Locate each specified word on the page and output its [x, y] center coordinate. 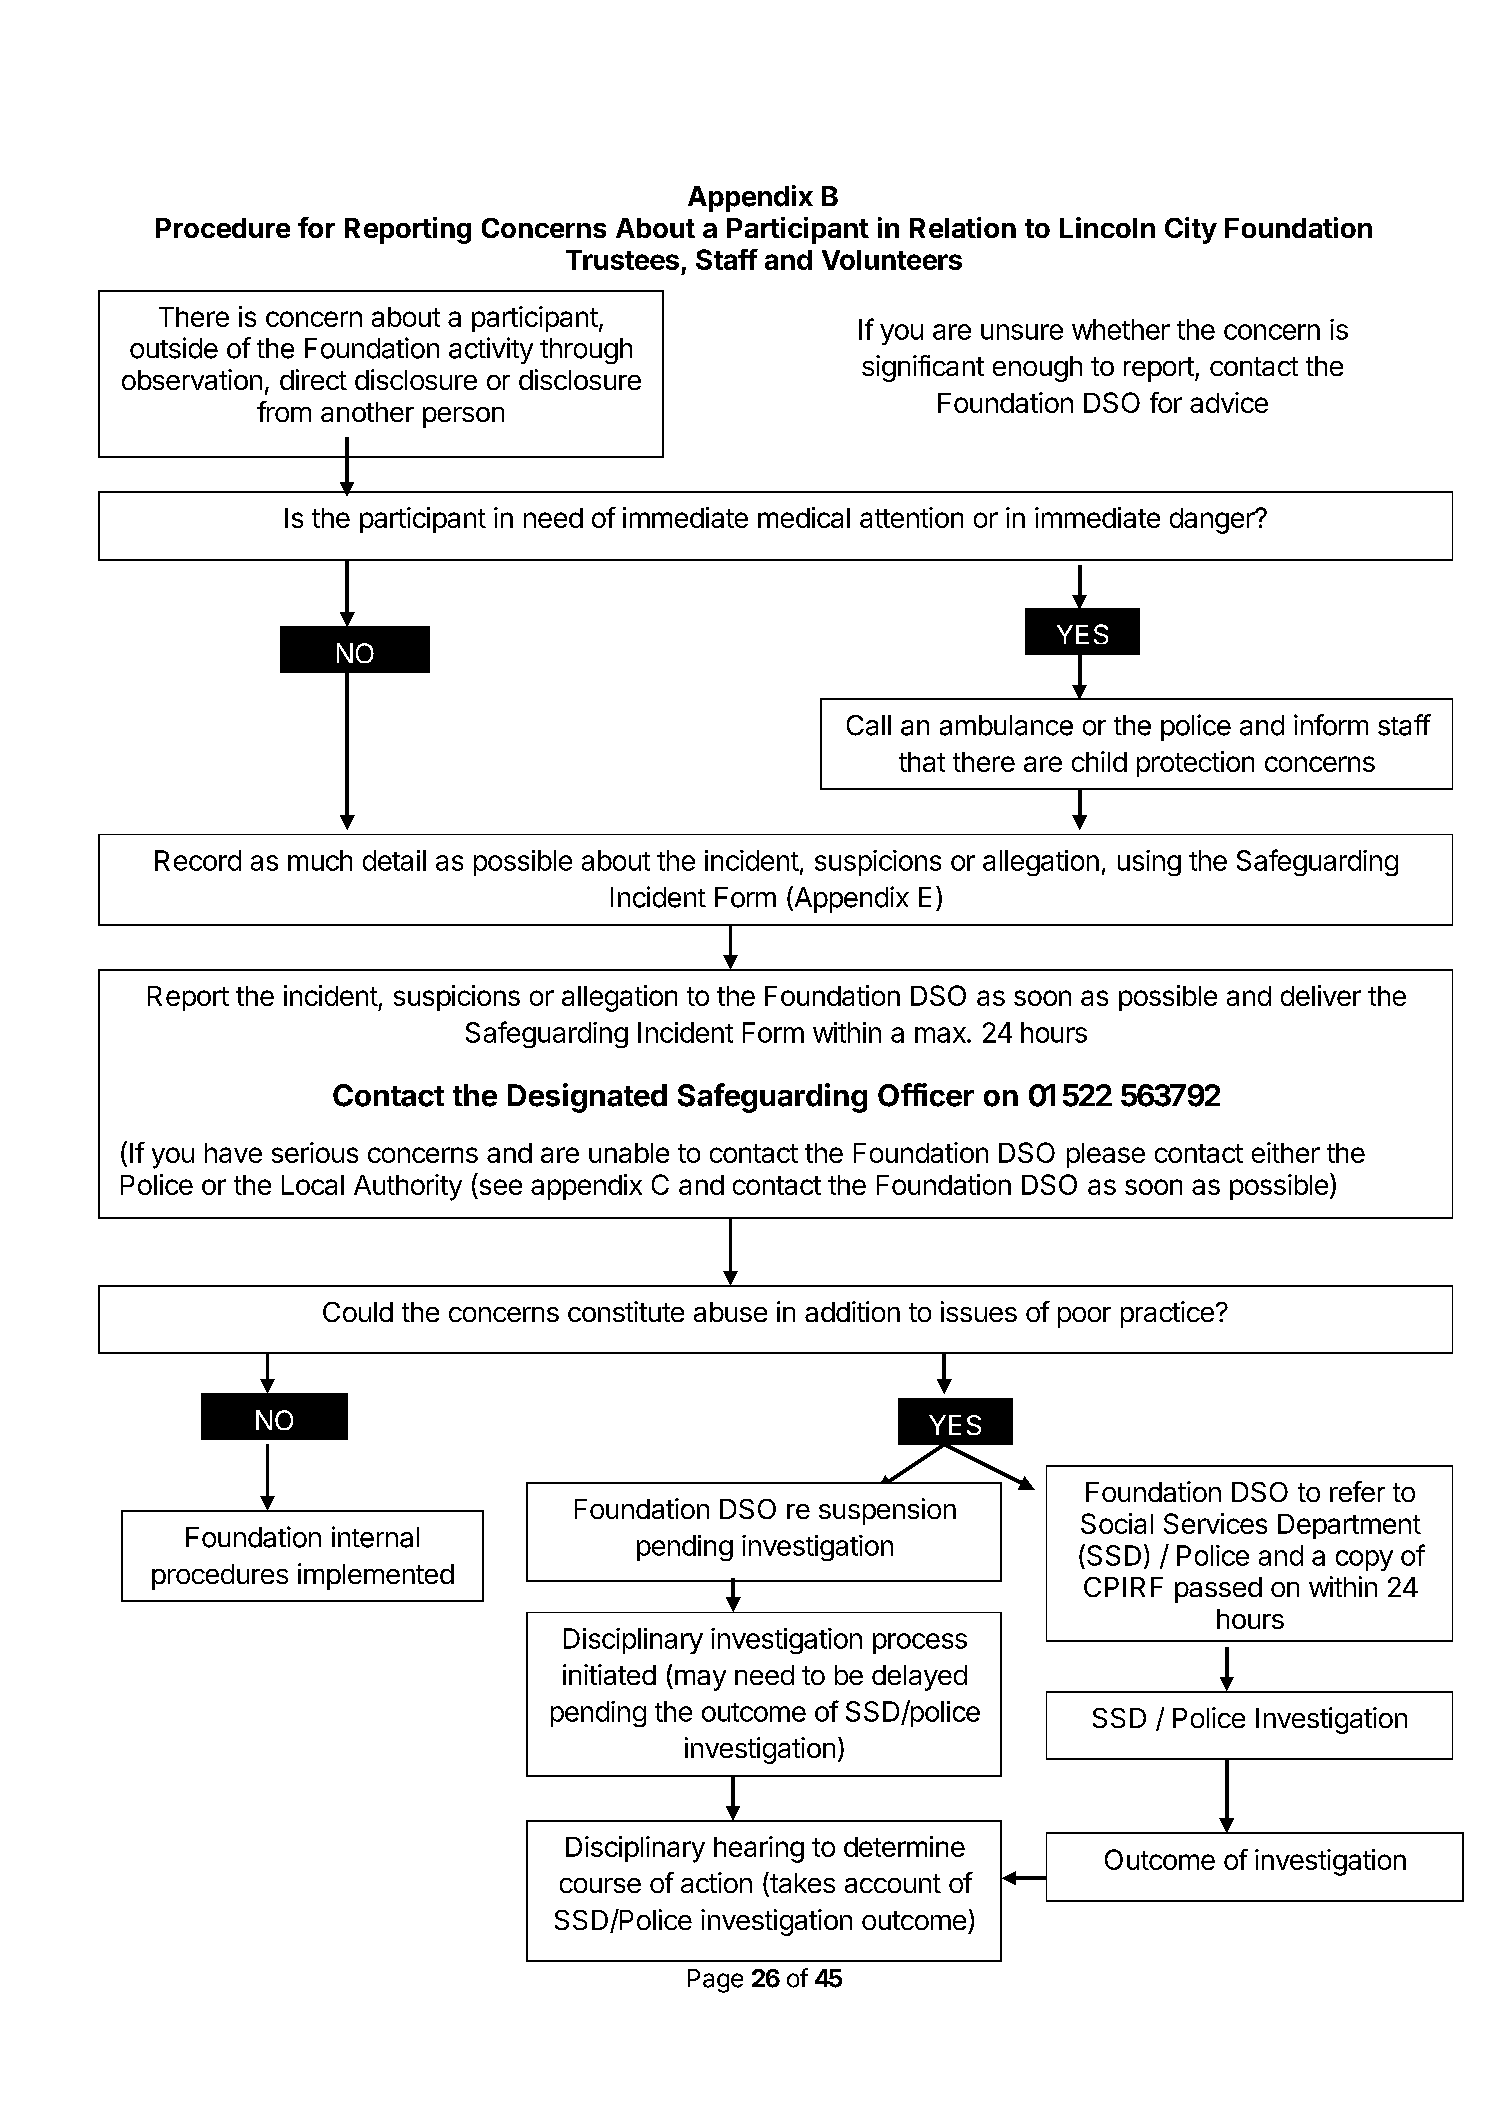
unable [629, 1153]
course [600, 1885]
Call [869, 725]
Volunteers [892, 260]
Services [1215, 1523]
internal [375, 1537]
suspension [887, 1511]
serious [315, 1152]
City [1191, 230]
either [1286, 1152]
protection [1195, 764]
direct [313, 379]
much [320, 860]
